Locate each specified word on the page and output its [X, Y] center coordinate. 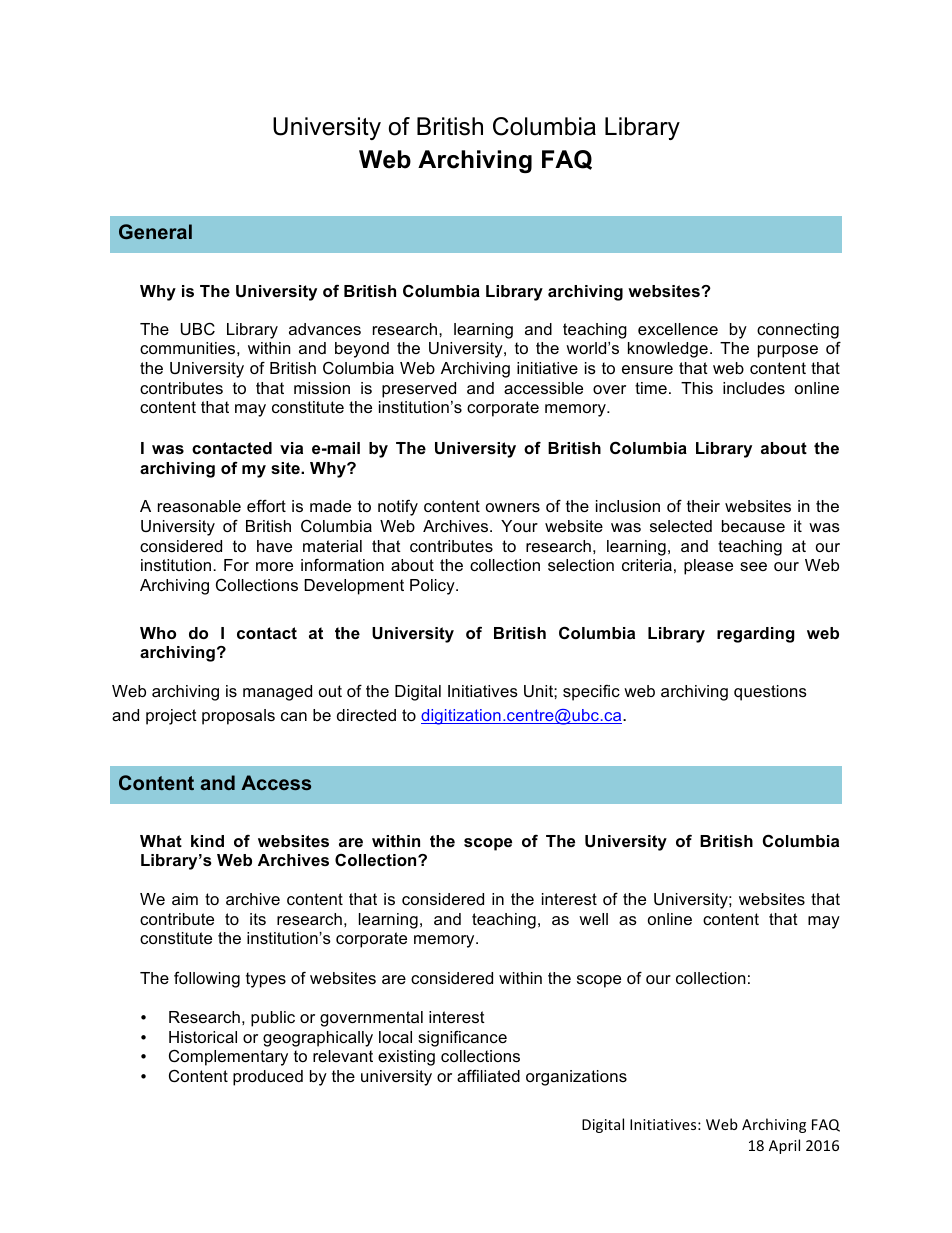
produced [268, 1078]
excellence [678, 329]
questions [770, 693]
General [155, 231]
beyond [362, 350]
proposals [238, 717]
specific [591, 692]
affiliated [488, 1075]
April [784, 1146]
